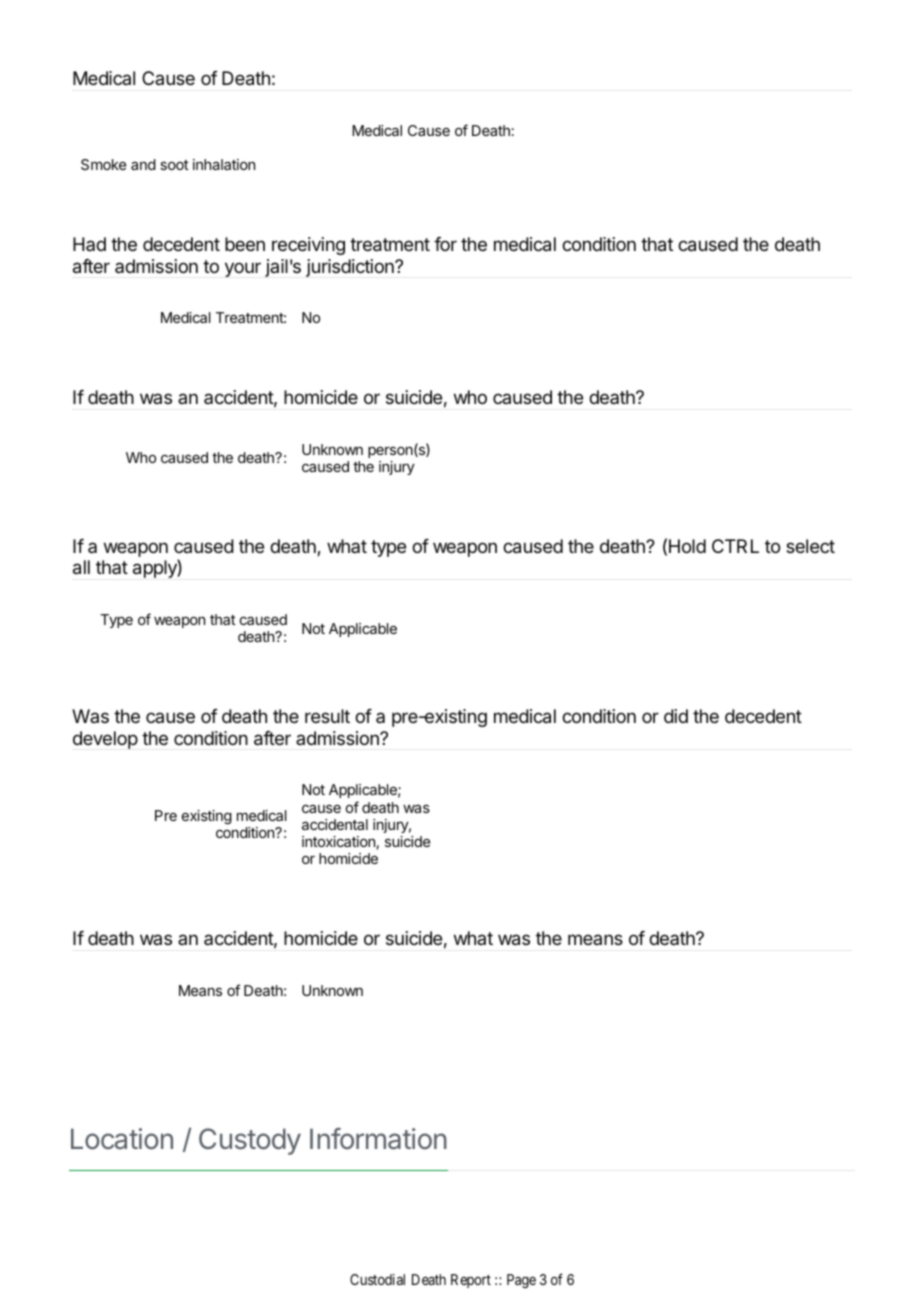 The height and width of the screenshot is (1308, 924). What do you see at coordinates (351, 268) in the screenshot?
I see `jurisdiction` at bounding box center [351, 268].
